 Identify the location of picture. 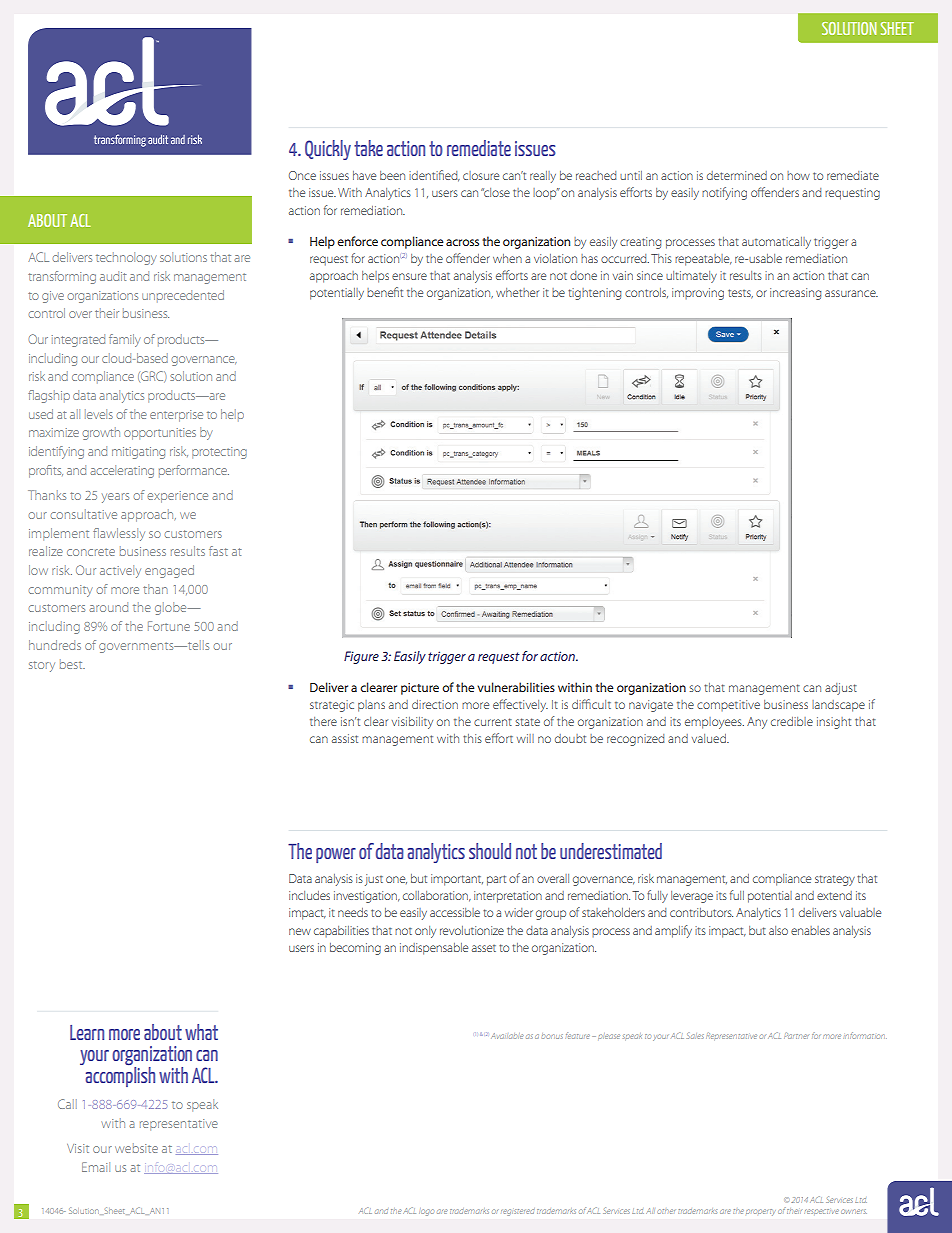
(420, 689).
